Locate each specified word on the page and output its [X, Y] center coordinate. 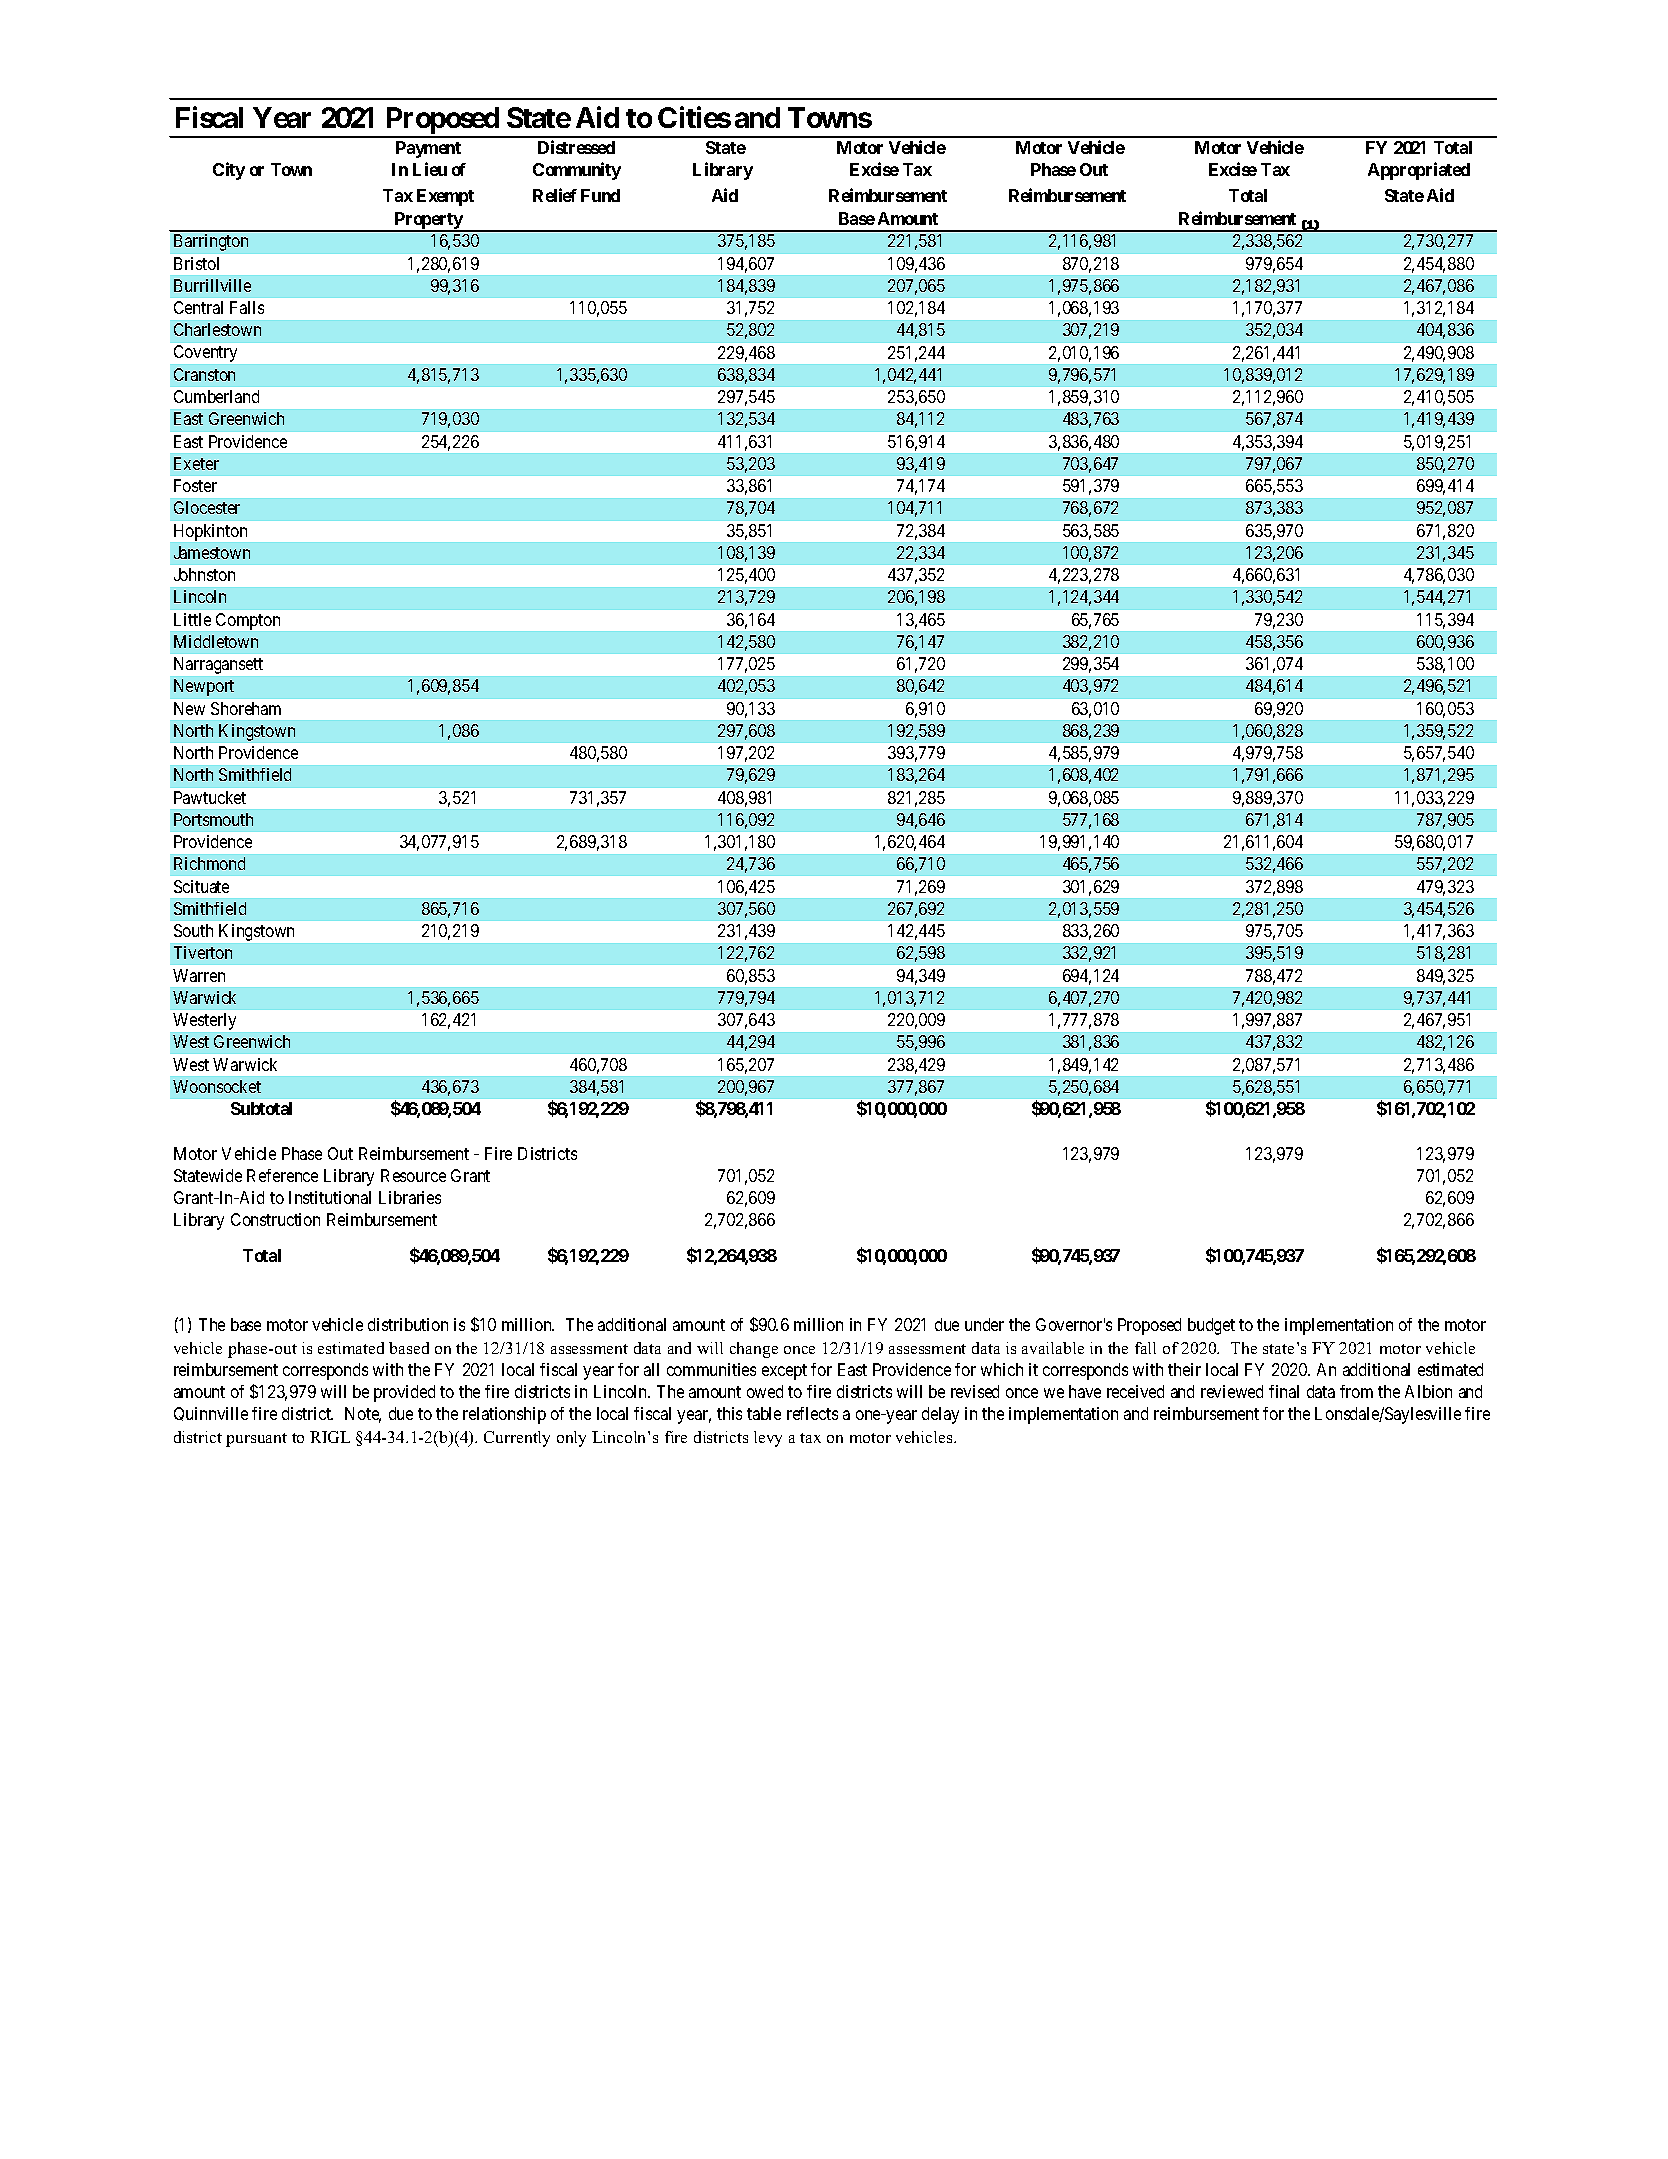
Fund [600, 195]
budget [1211, 1326]
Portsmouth [213, 819]
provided [404, 1393]
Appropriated [1419, 171]
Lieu [430, 169]
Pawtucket [210, 797]
